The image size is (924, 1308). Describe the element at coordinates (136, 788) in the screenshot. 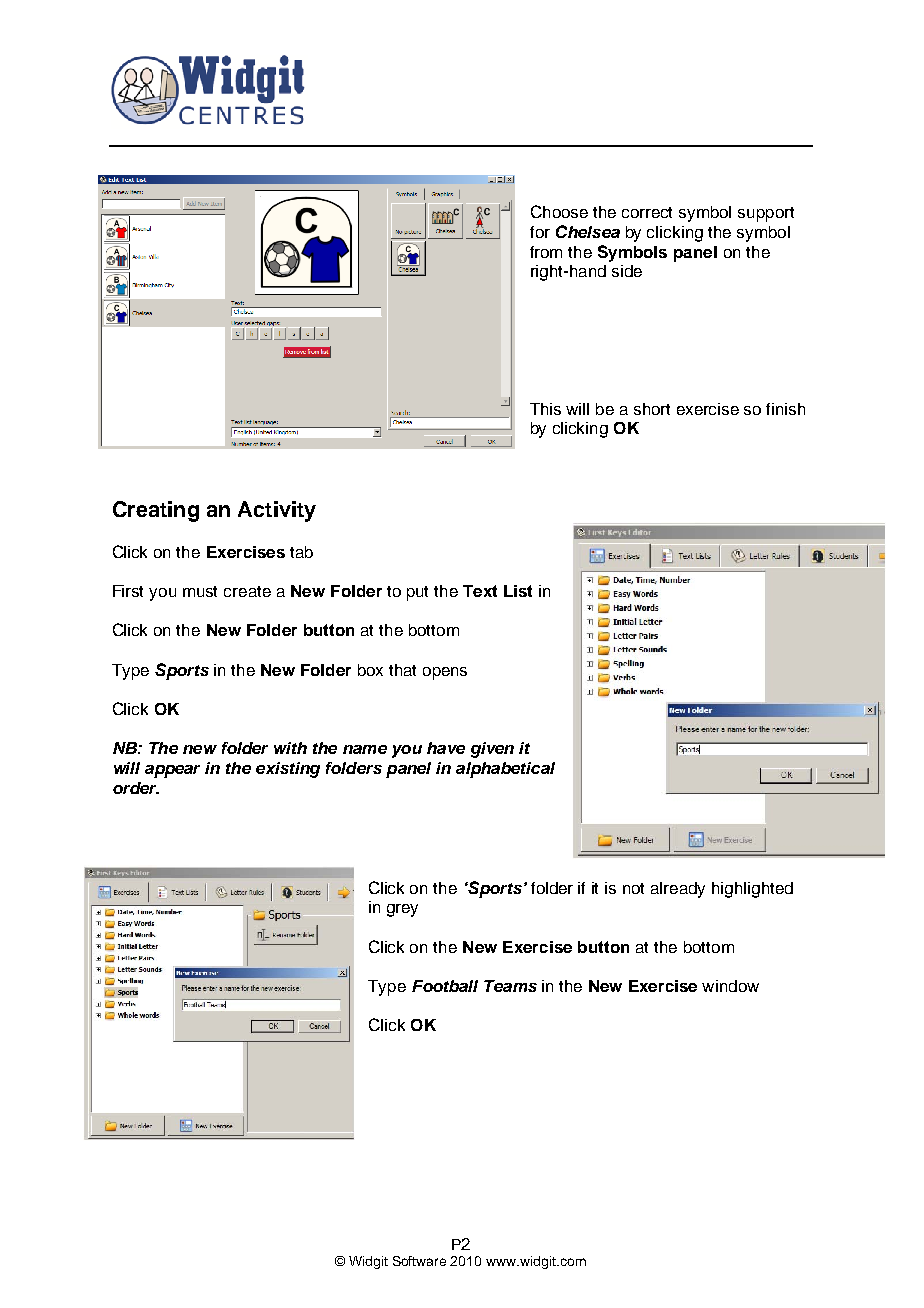

I see `order` at that location.
